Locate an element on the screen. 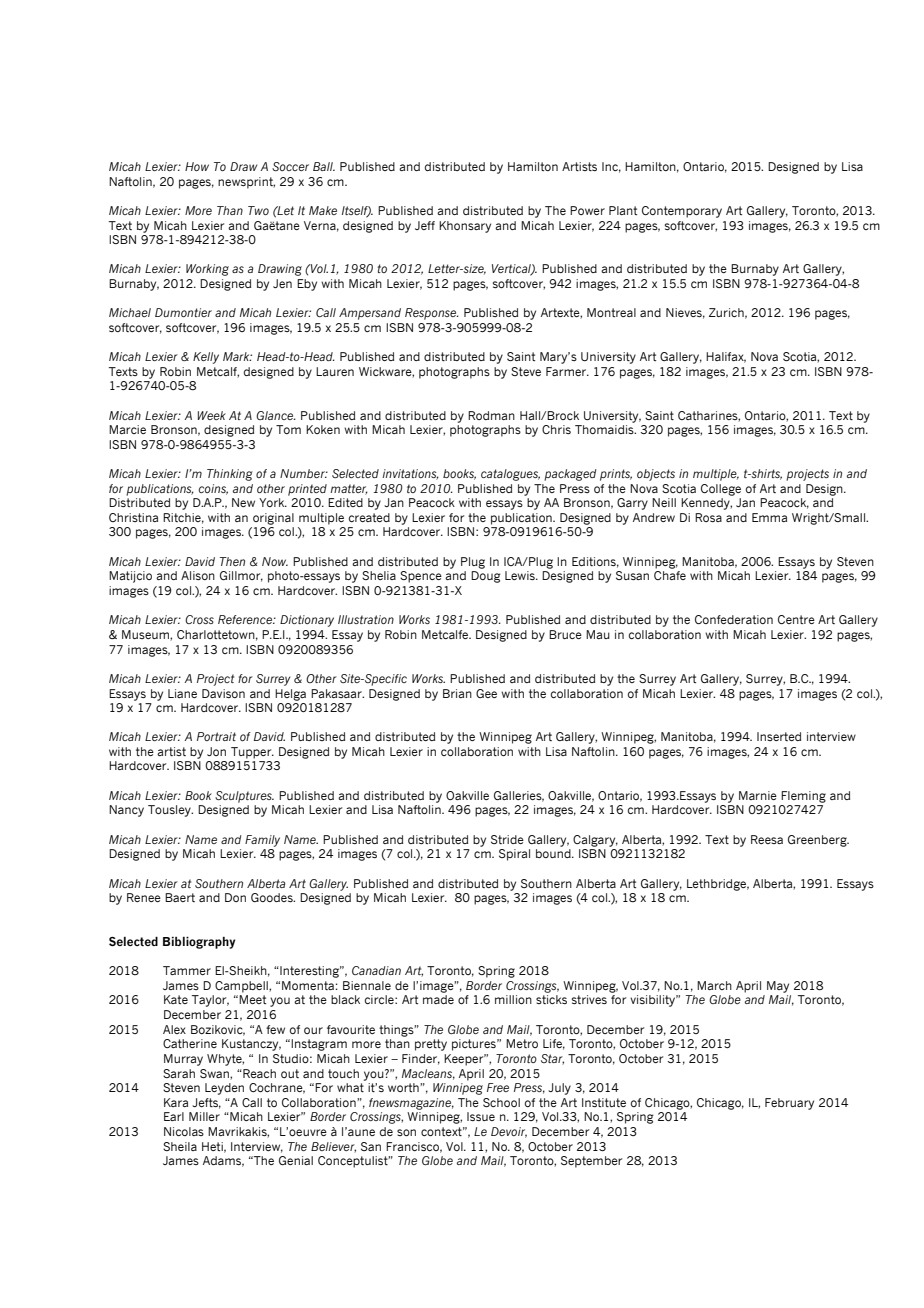  Contemporary is located at coordinates (682, 212).
